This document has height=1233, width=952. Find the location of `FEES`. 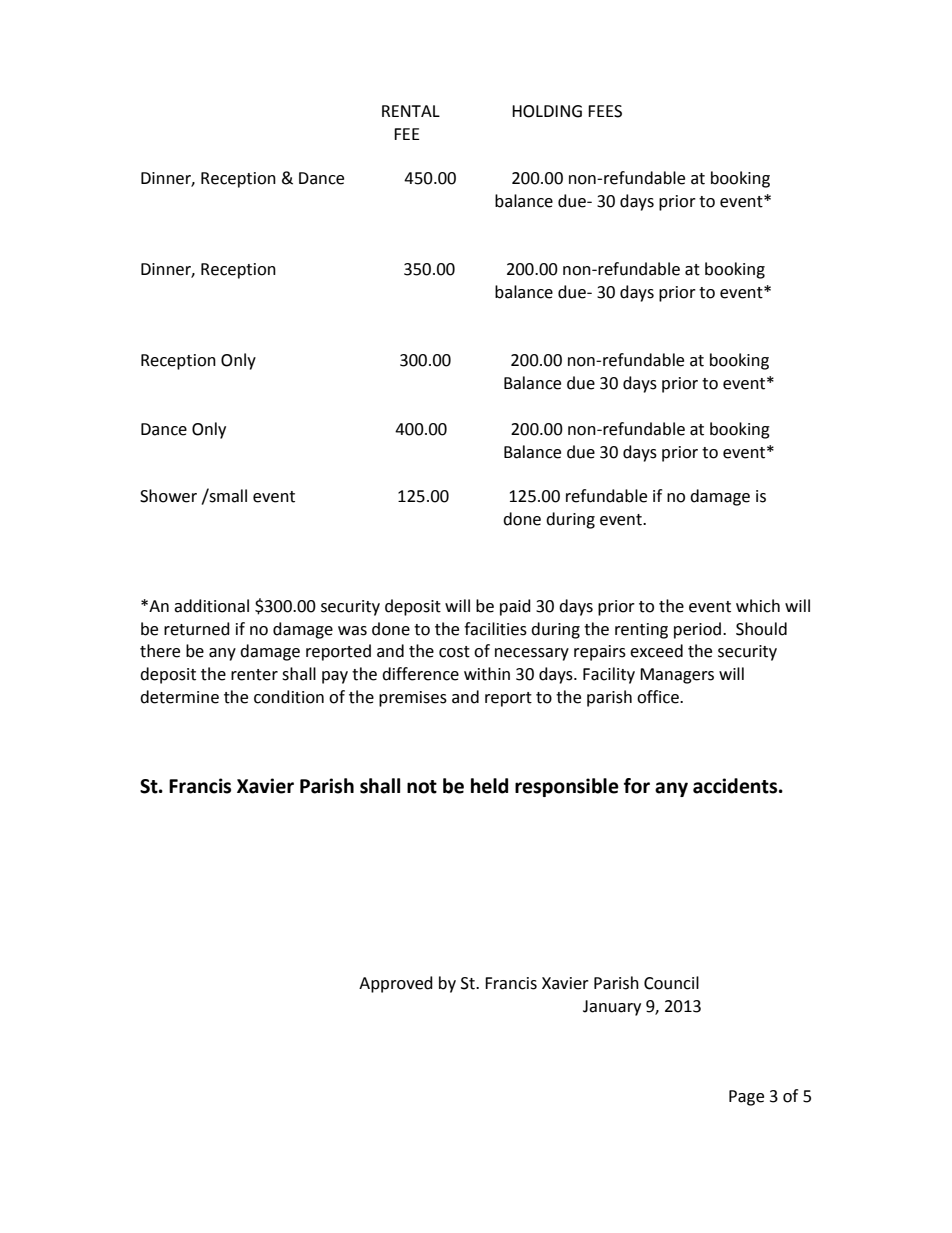

FEES is located at coordinates (605, 111).
